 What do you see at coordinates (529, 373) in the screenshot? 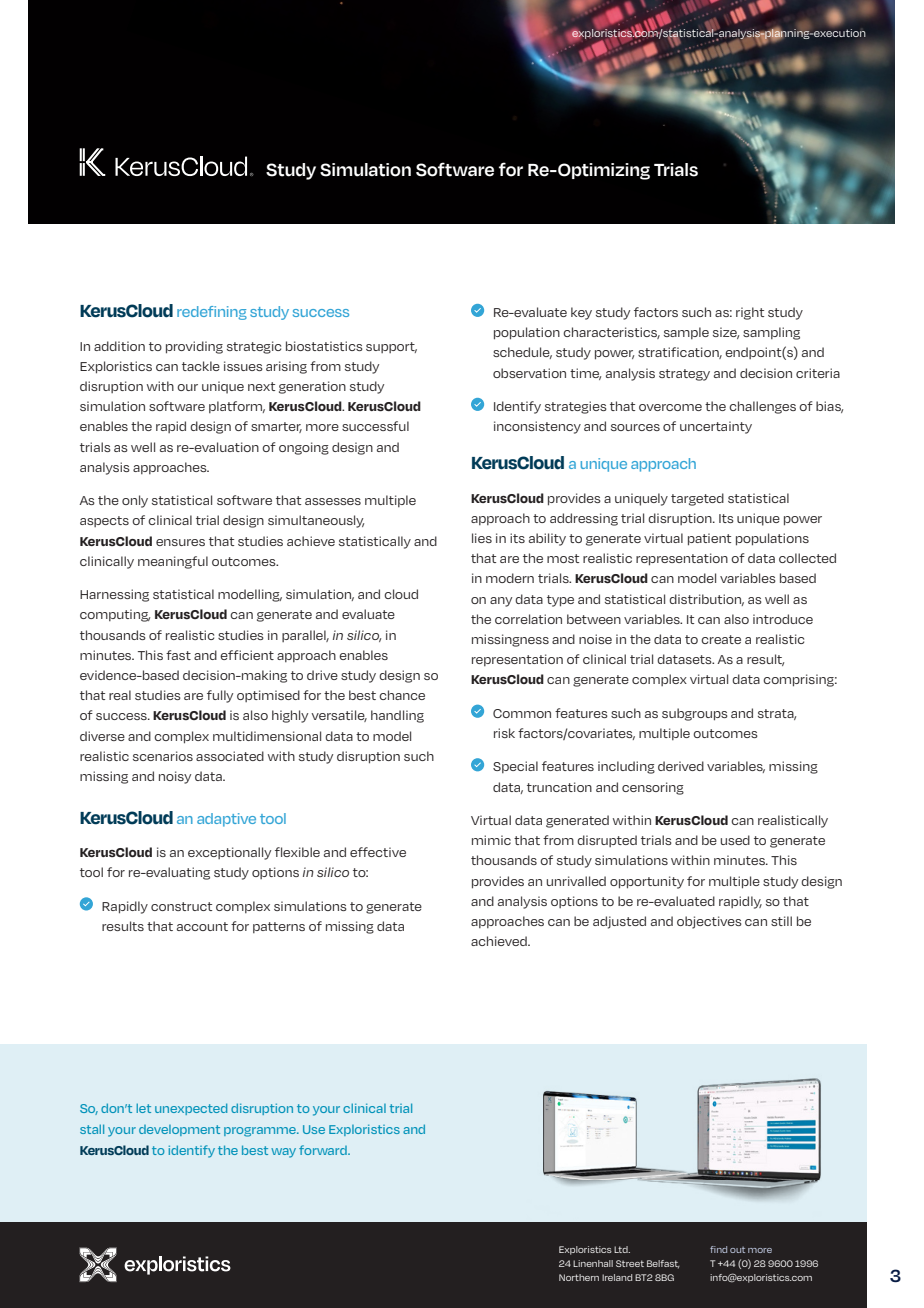
I see `observation` at bounding box center [529, 373].
